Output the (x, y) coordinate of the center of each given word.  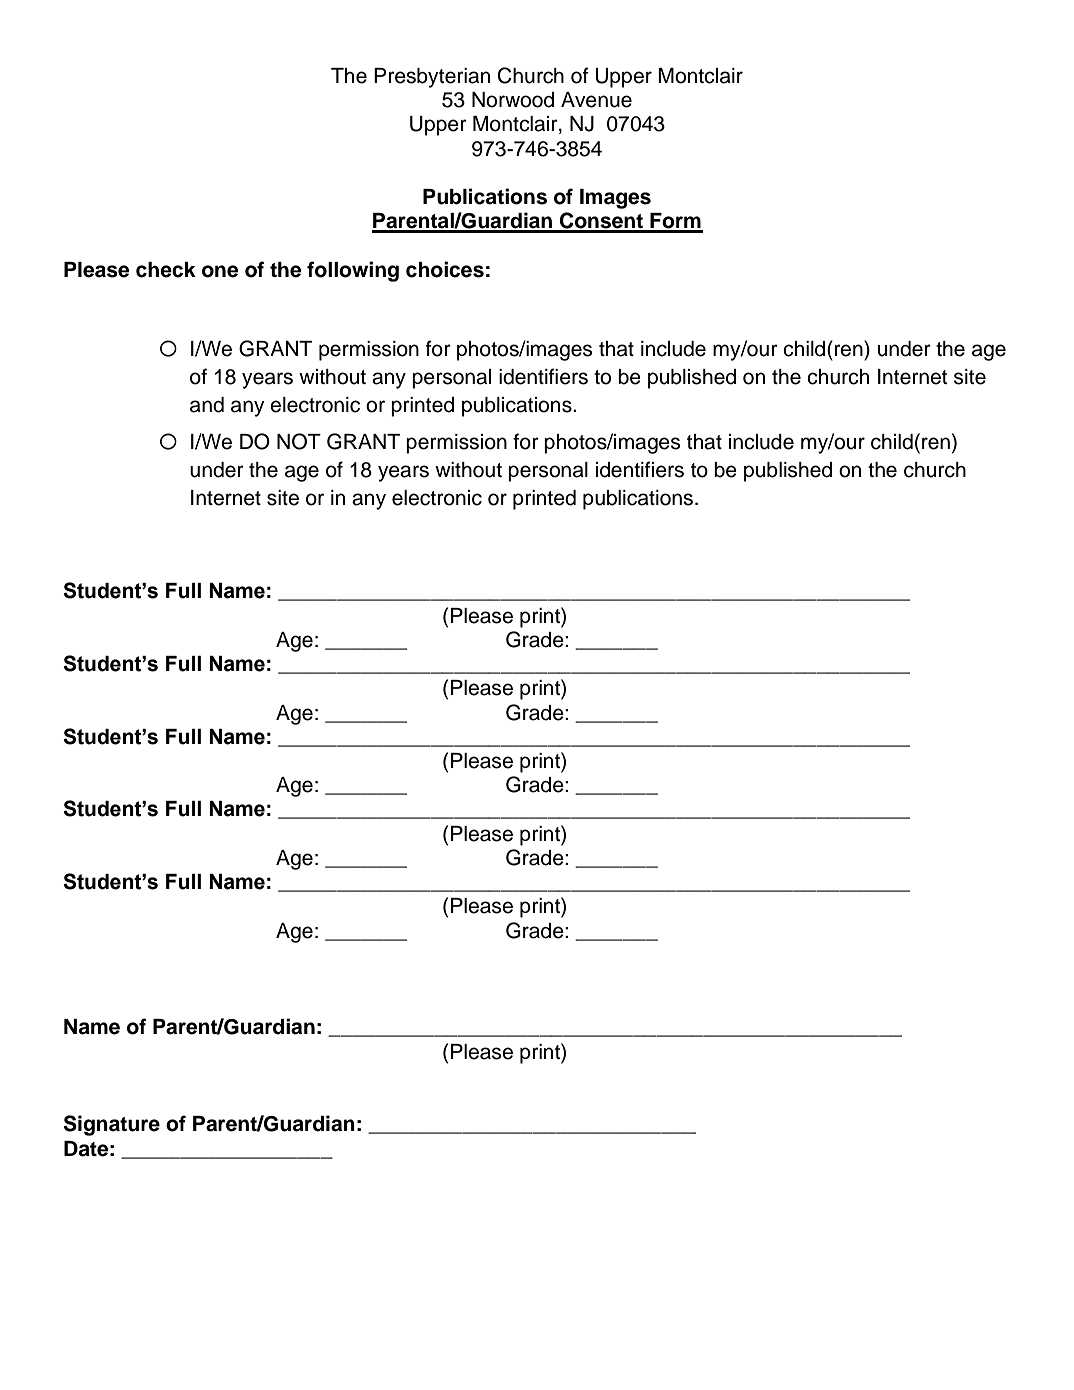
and (207, 405)
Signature (112, 1125)
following (353, 271)
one (220, 271)
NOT (299, 441)
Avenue (596, 100)
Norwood (513, 100)
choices (445, 269)
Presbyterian (432, 78)
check (166, 270)
